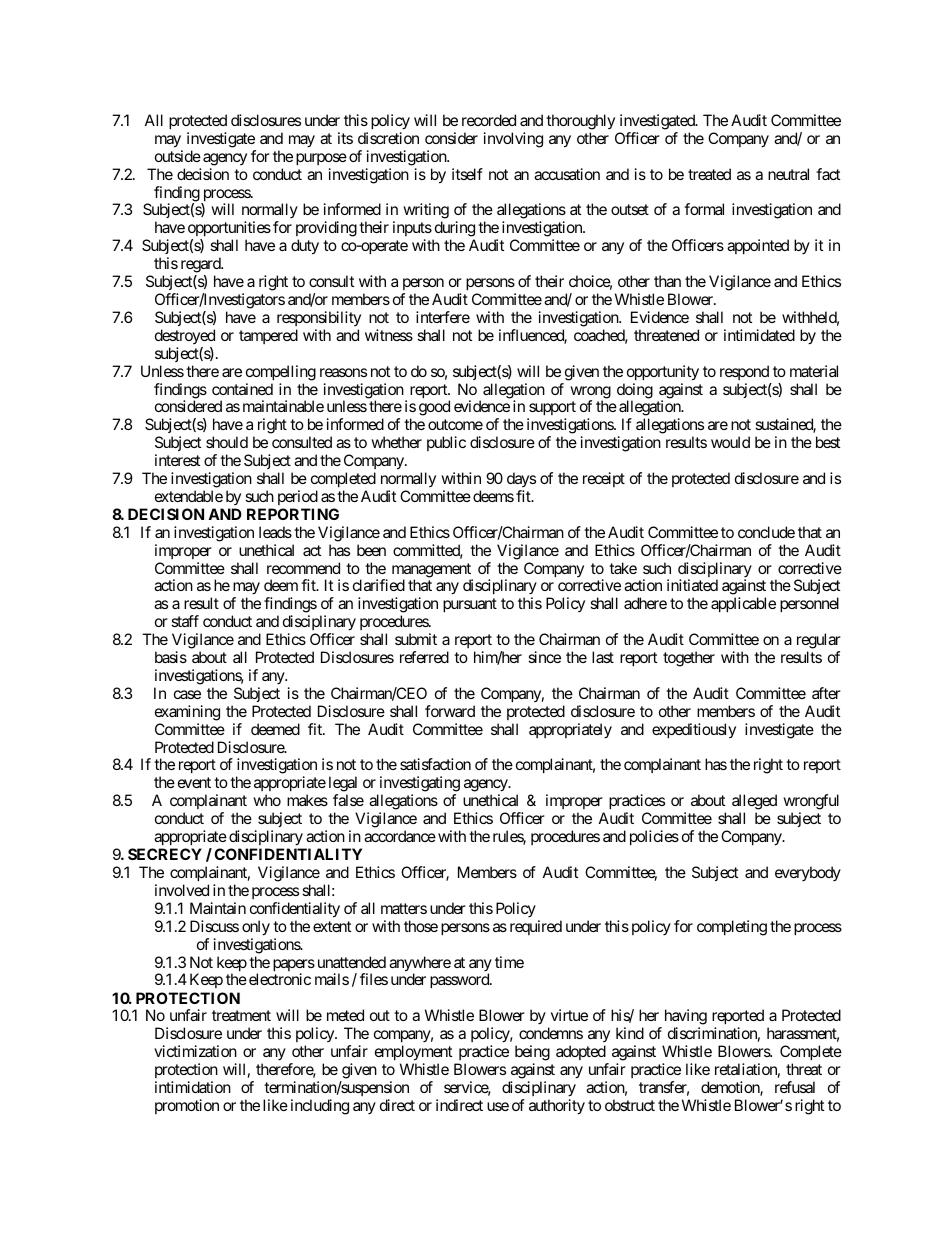  I want to click on outside, so click(178, 156).
